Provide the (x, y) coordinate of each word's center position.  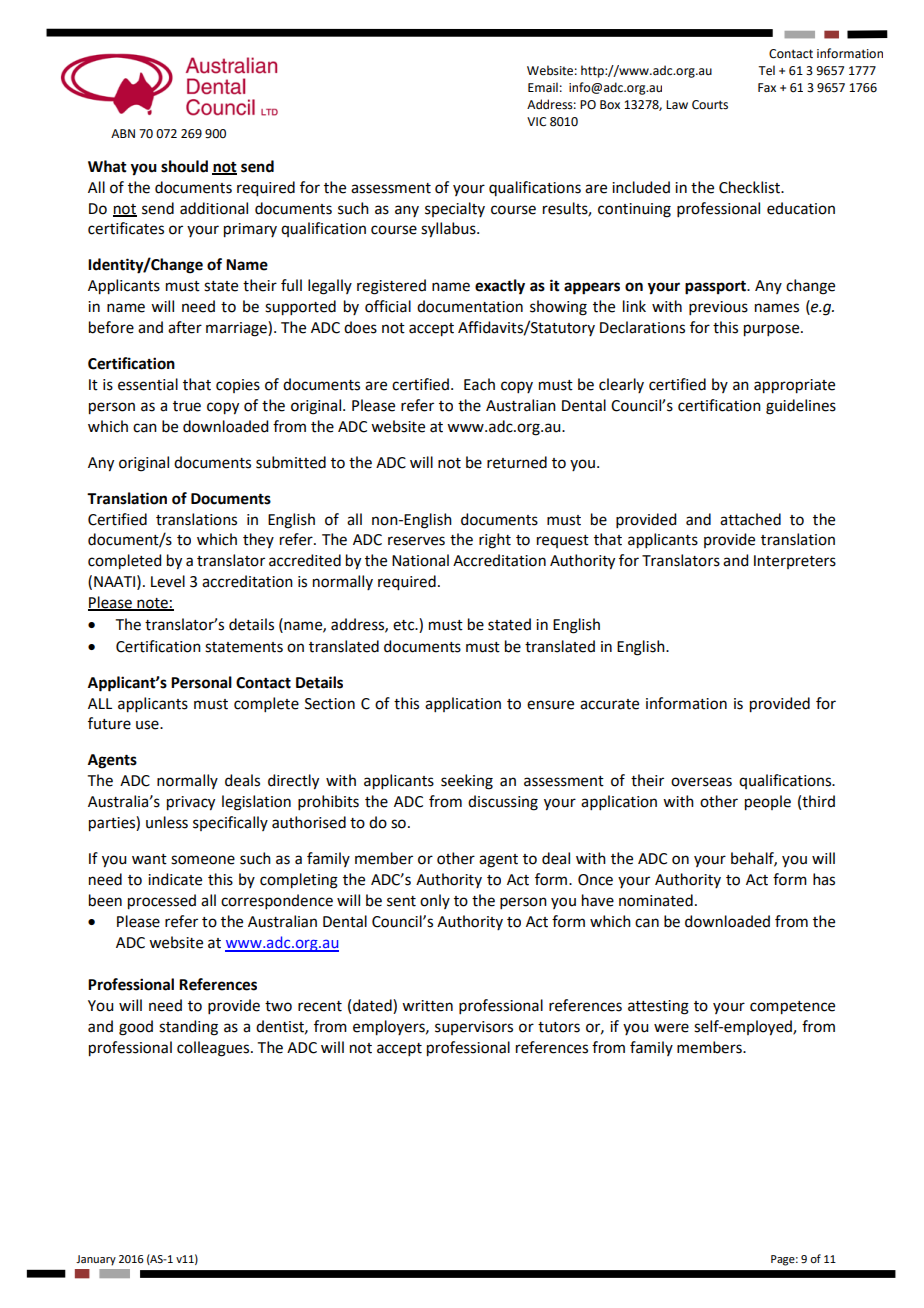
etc (405, 625)
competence (792, 1008)
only (435, 901)
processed (162, 902)
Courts (710, 105)
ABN (123, 133)
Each (479, 384)
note (152, 604)
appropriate (794, 386)
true (187, 406)
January (96, 1260)
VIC (536, 122)
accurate (609, 704)
